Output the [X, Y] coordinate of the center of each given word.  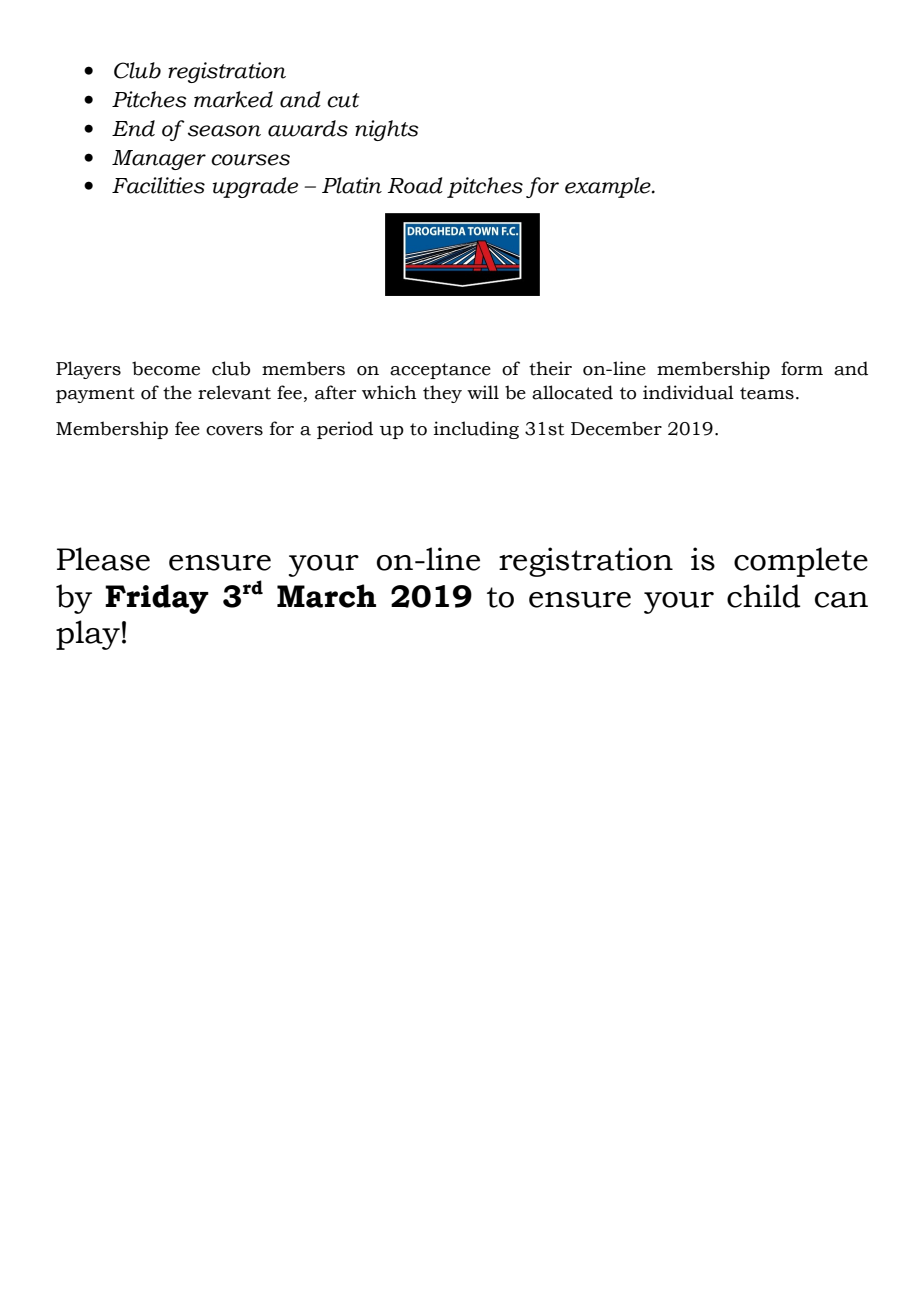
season [224, 131]
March [326, 596]
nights [387, 130]
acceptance [440, 371]
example [609, 187]
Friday [157, 599]
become [166, 368]
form [802, 368]
